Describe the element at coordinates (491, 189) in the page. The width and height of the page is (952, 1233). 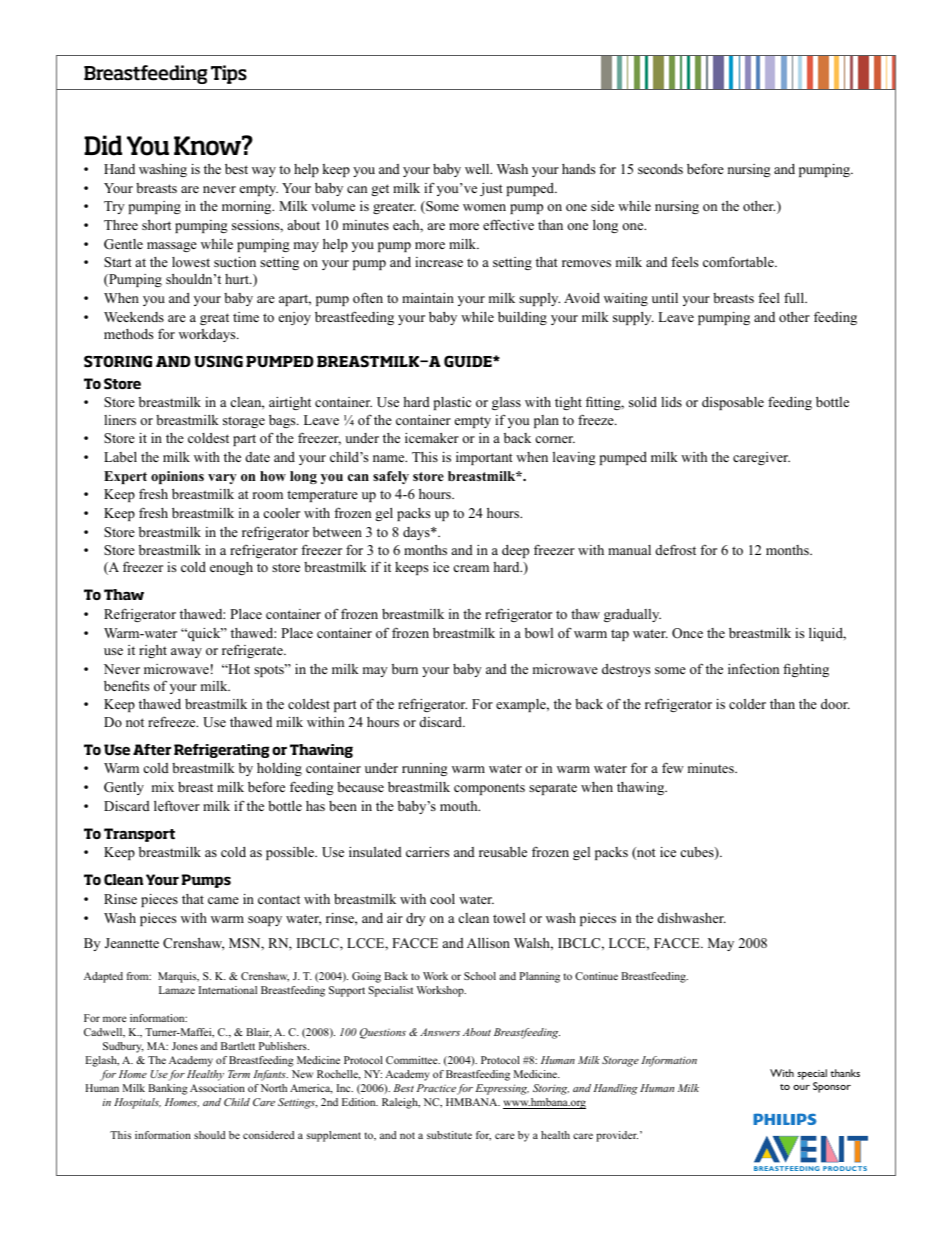
I see `just` at that location.
